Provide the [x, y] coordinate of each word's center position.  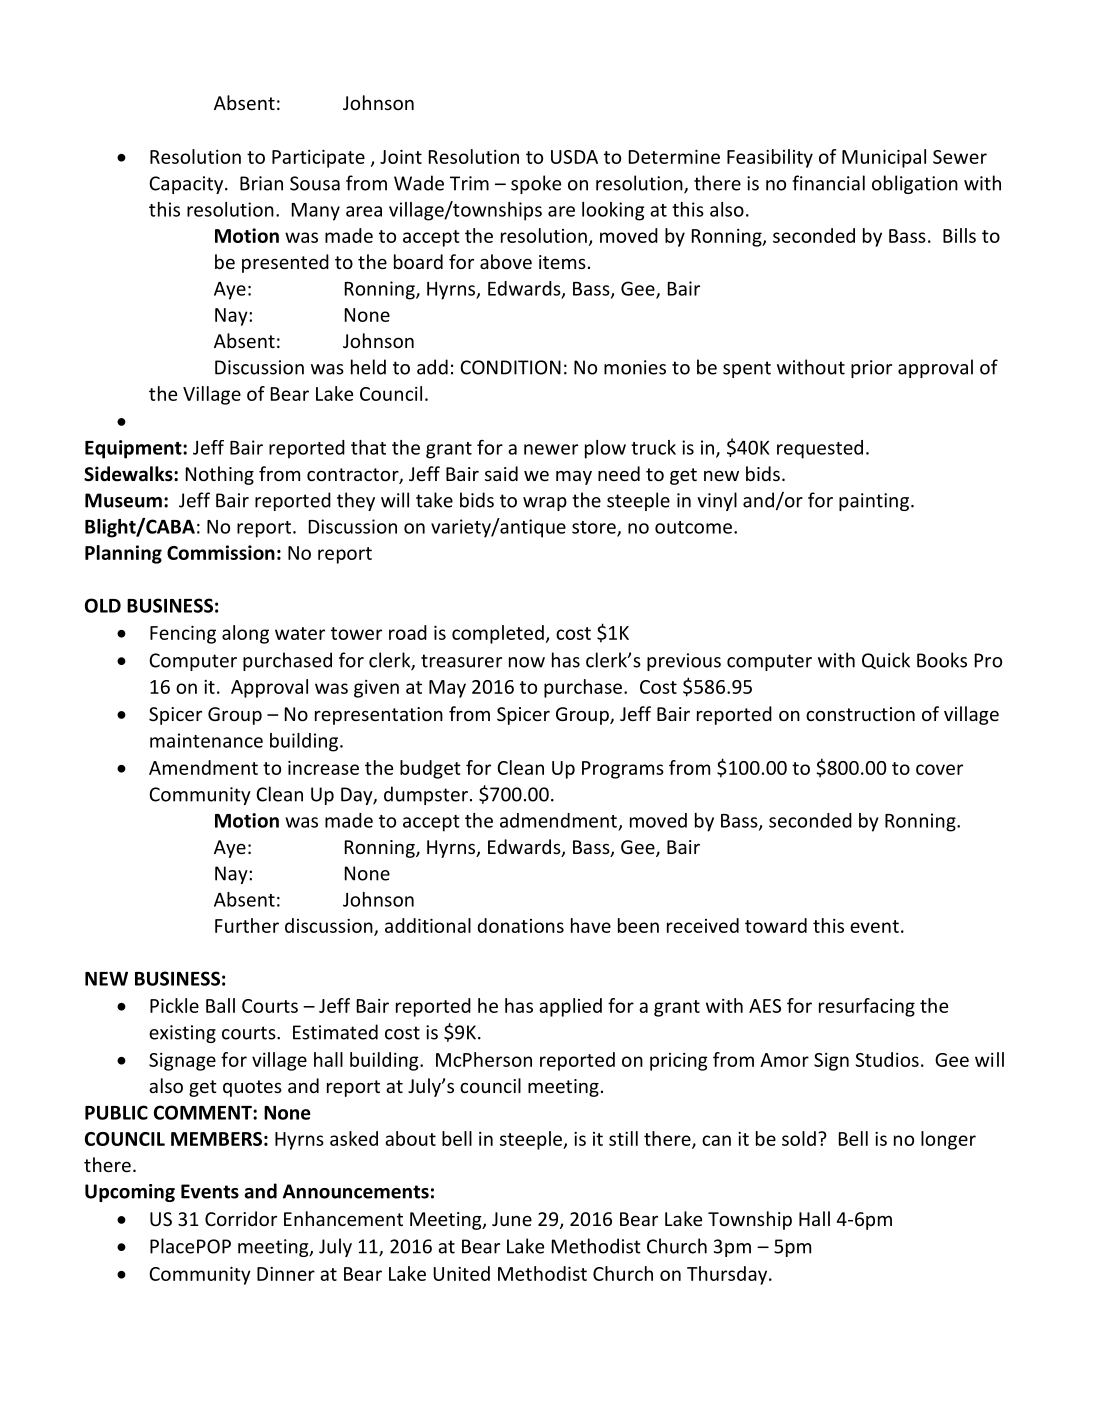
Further [247, 925]
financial [828, 183]
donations [520, 925]
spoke [536, 184]
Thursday [728, 1275]
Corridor [241, 1218]
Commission [221, 552]
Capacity [187, 185]
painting [874, 502]
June [512, 1219]
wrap [545, 504]
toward [776, 925]
